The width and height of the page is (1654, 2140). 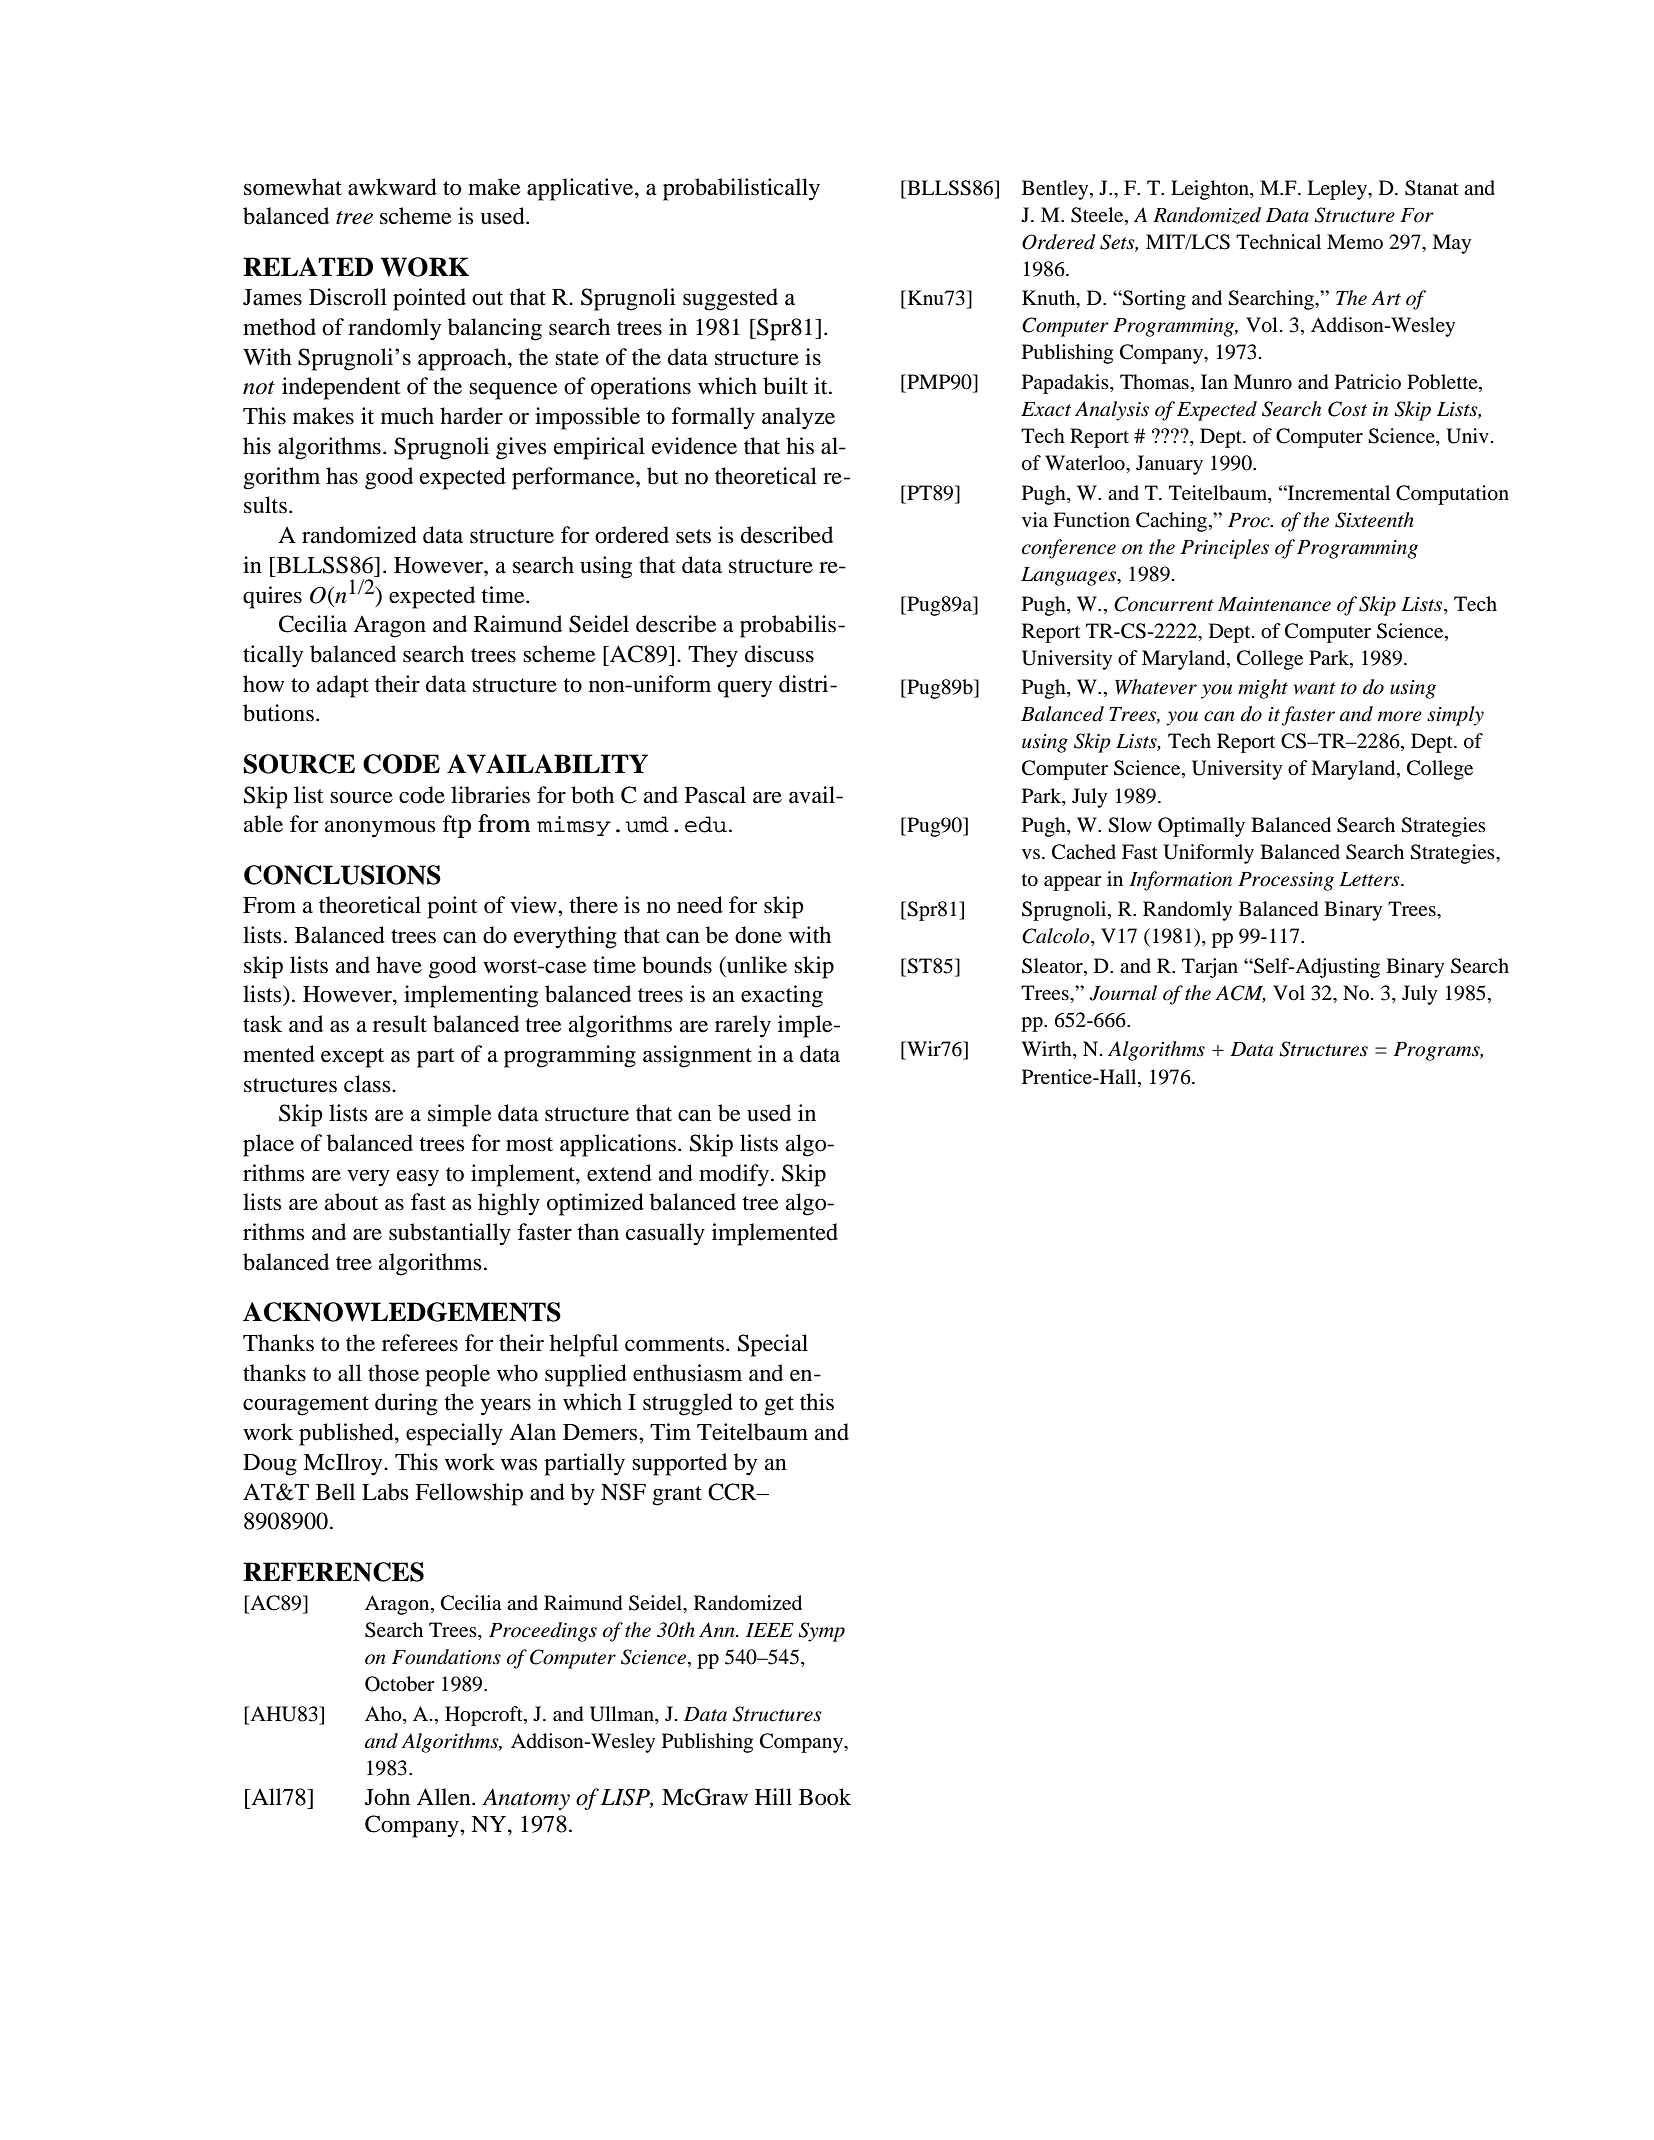 What do you see at coordinates (1355, 241) in the page?
I see `Memo` at bounding box center [1355, 241].
